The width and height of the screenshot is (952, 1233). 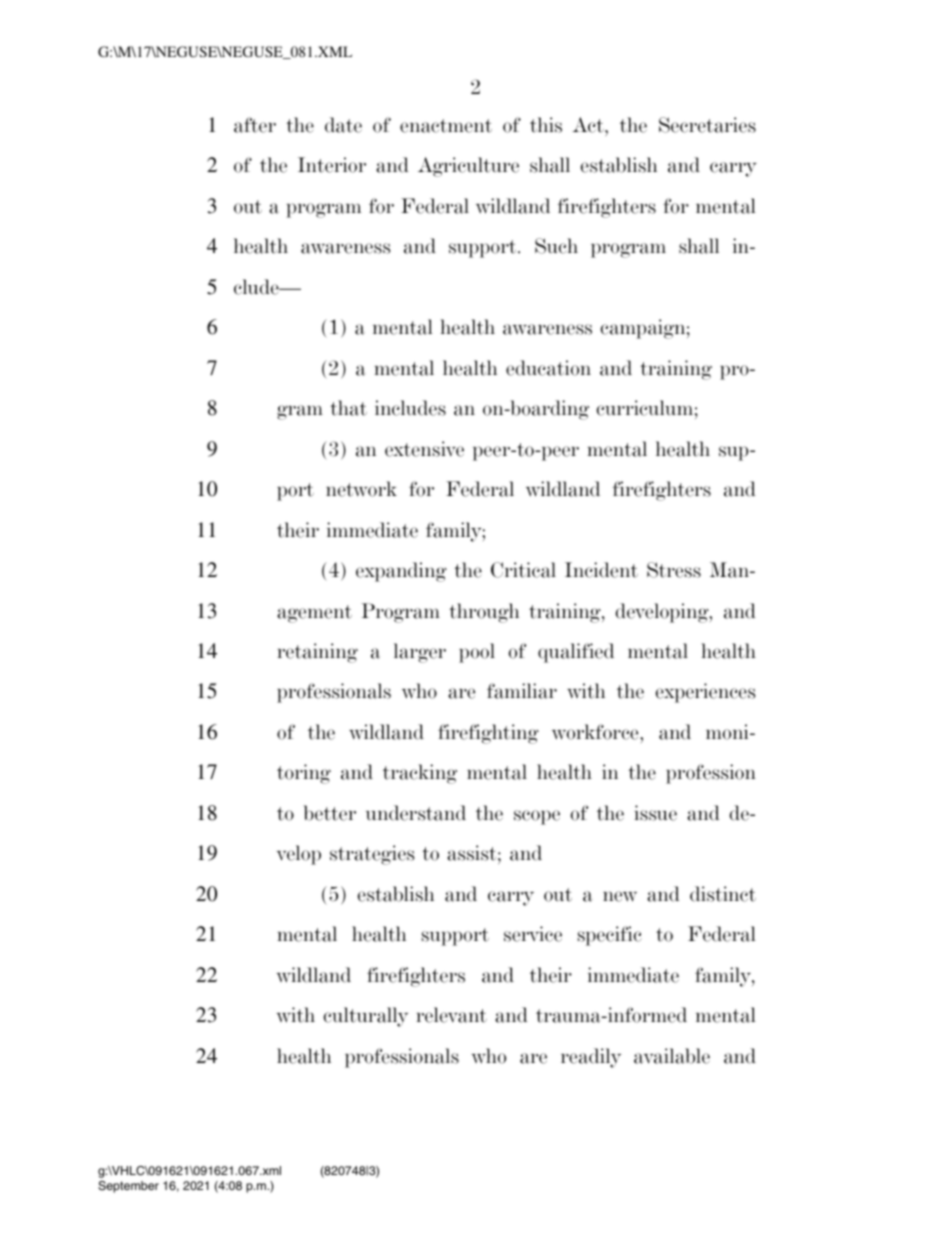 I want to click on new, so click(x=620, y=896).
